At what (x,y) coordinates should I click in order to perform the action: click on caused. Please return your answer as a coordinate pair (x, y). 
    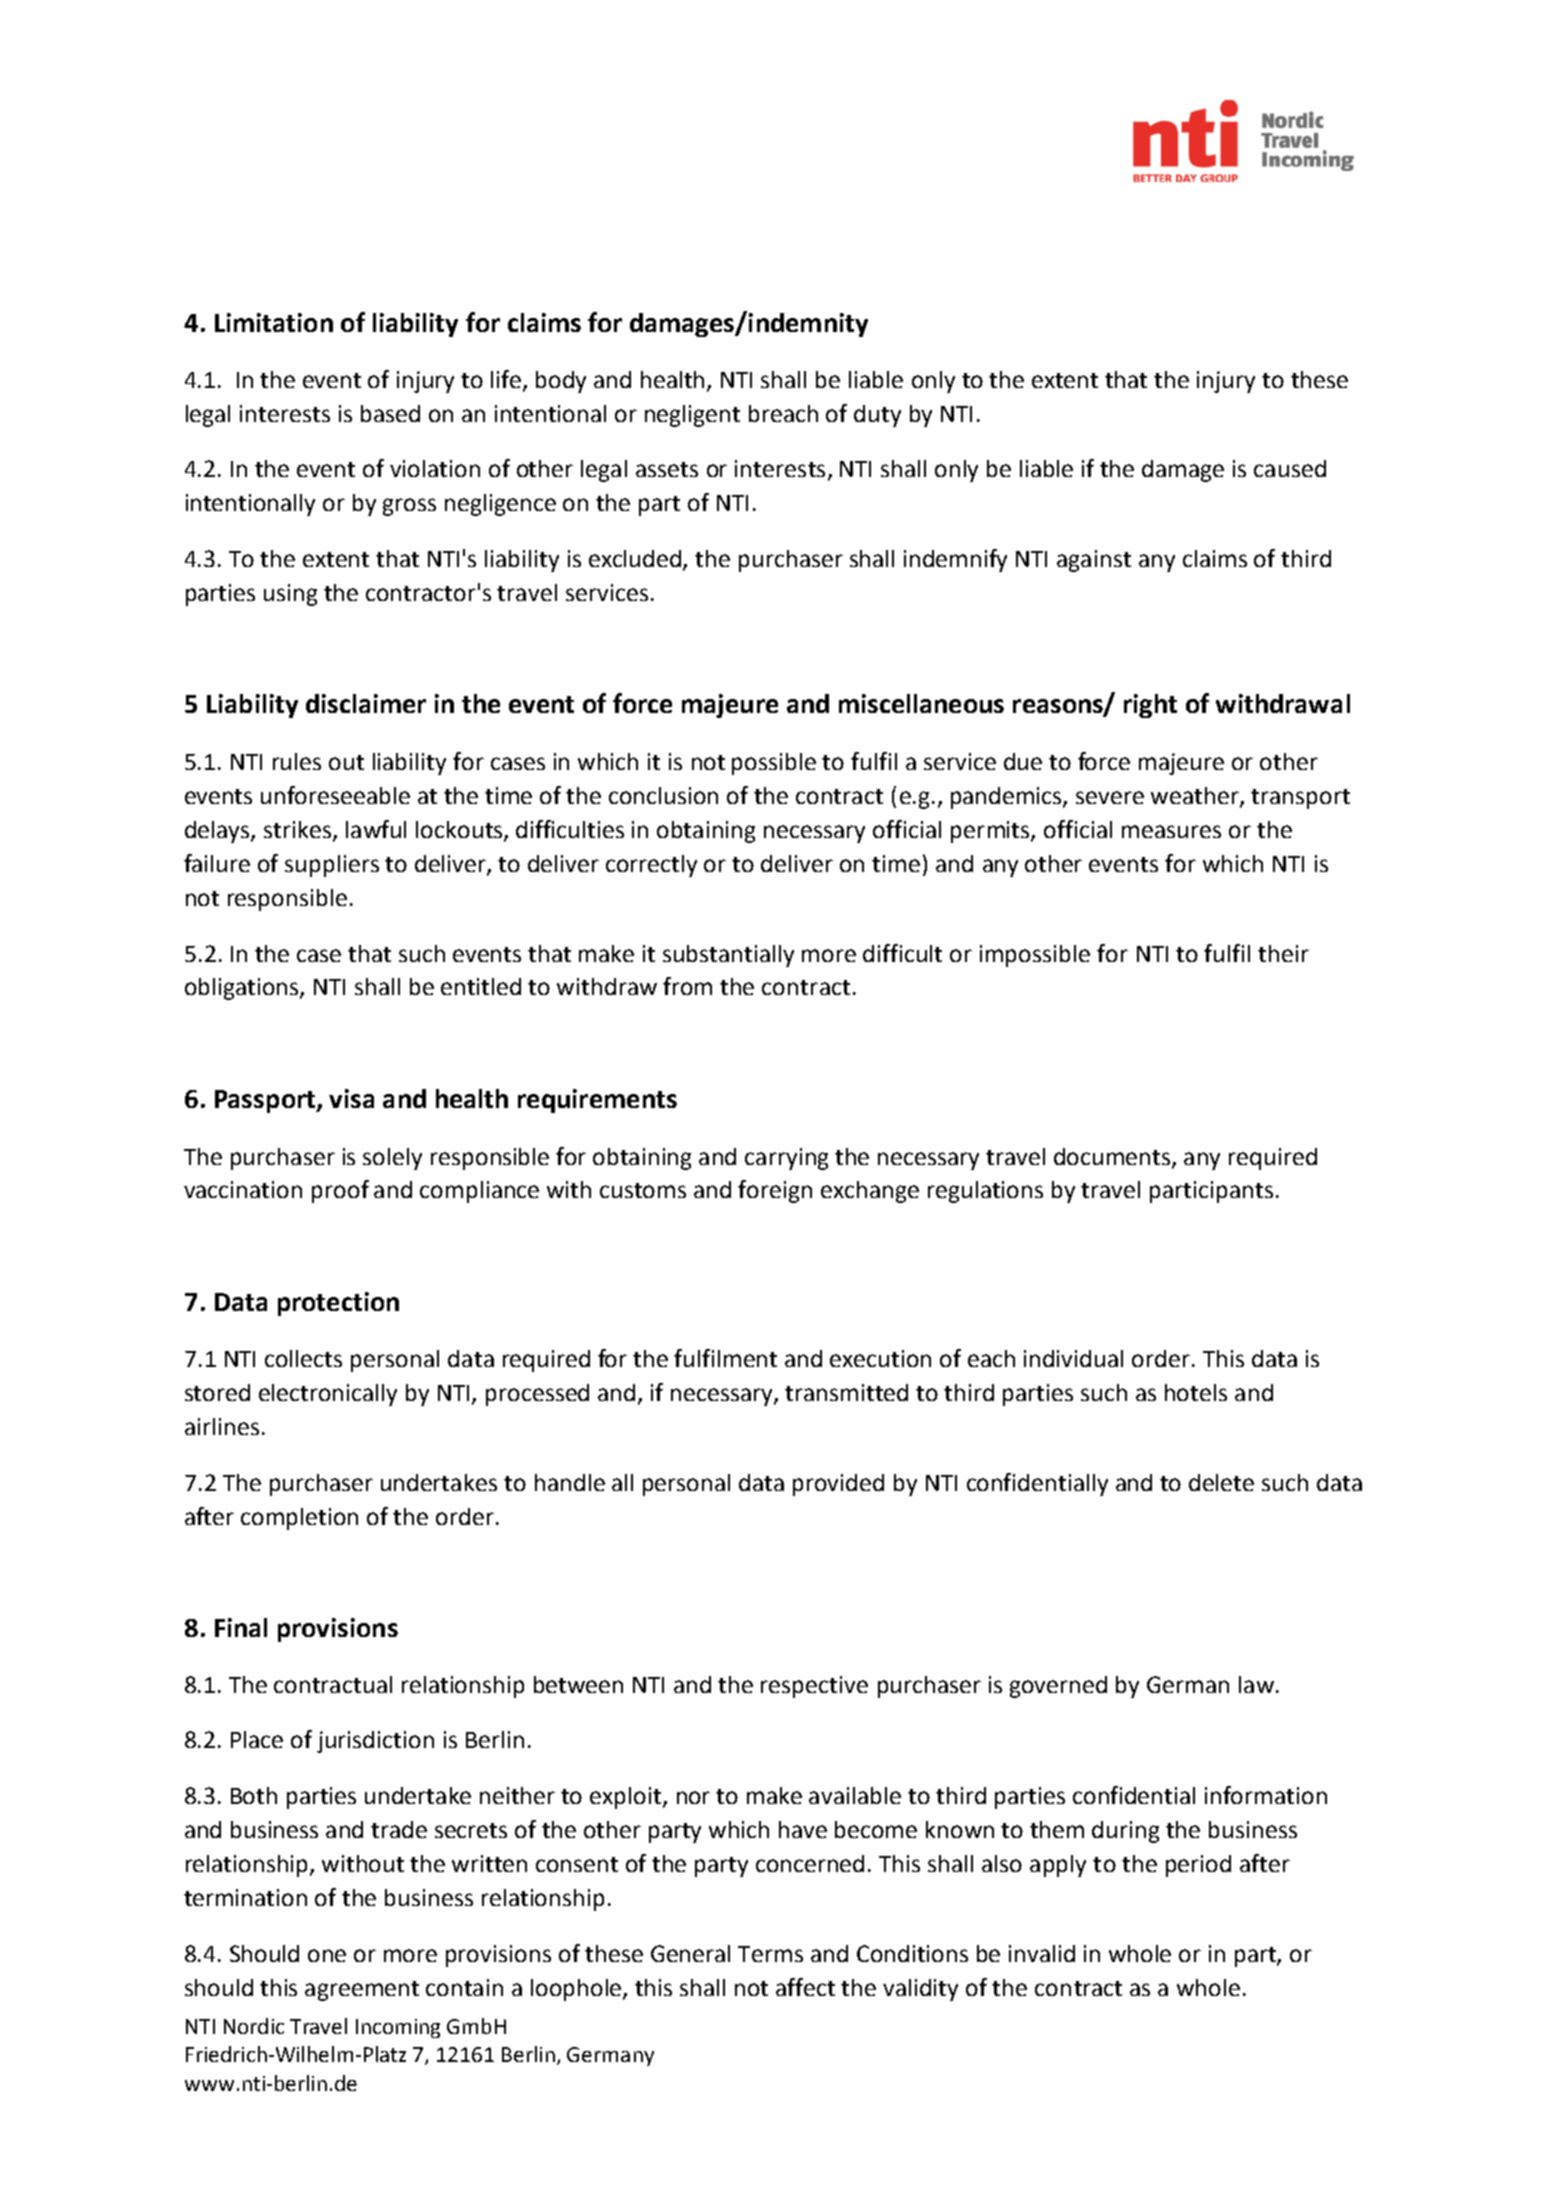
    Looking at the image, I should click on (1290, 468).
